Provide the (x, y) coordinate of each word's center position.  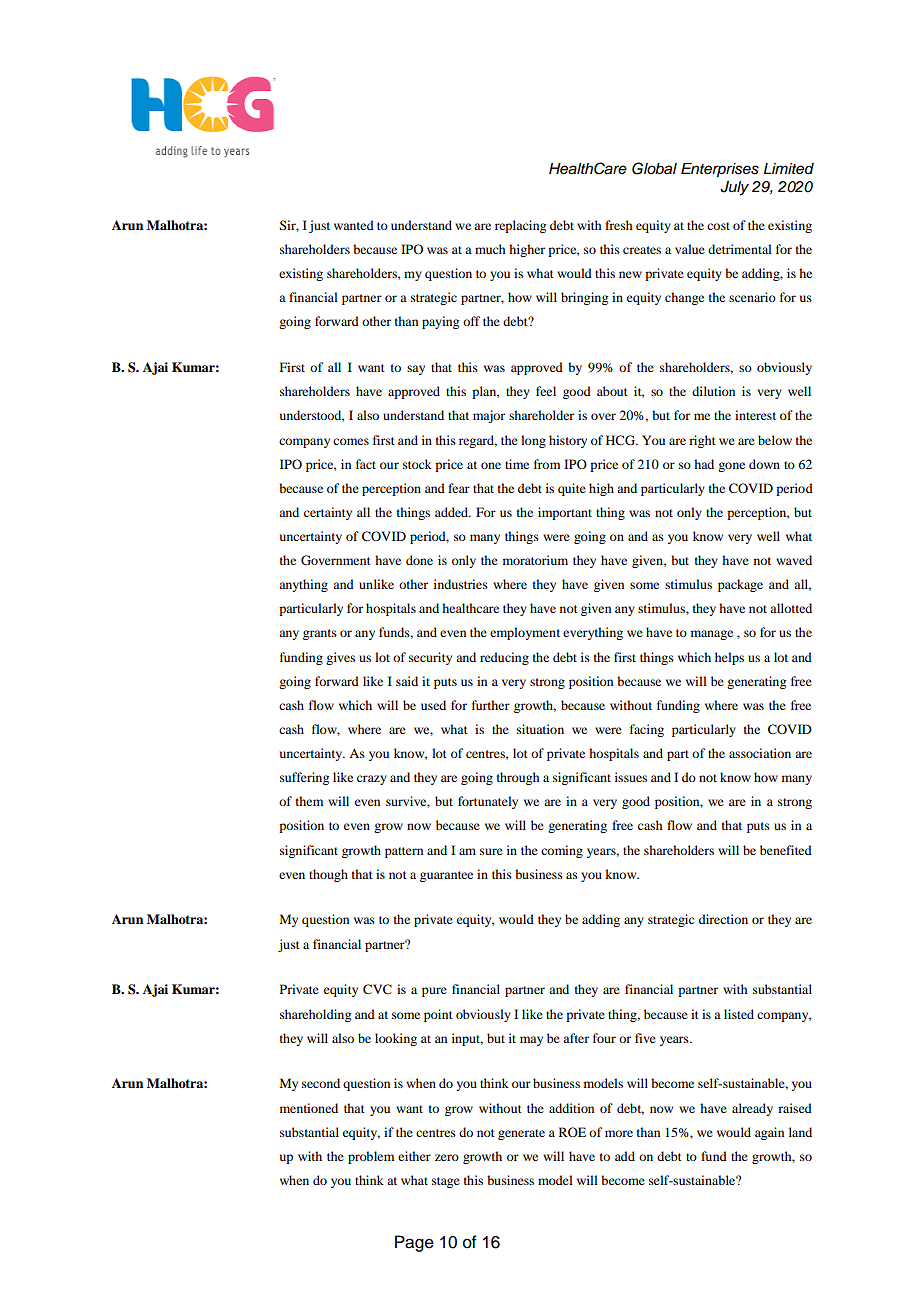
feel (546, 391)
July (734, 188)
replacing (520, 226)
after (576, 1038)
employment (525, 633)
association (760, 753)
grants (320, 634)
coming (562, 851)
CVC (377, 989)
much (490, 249)
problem (371, 1157)
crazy (372, 780)
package (740, 585)
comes (351, 441)
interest (755, 415)
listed (739, 1014)
